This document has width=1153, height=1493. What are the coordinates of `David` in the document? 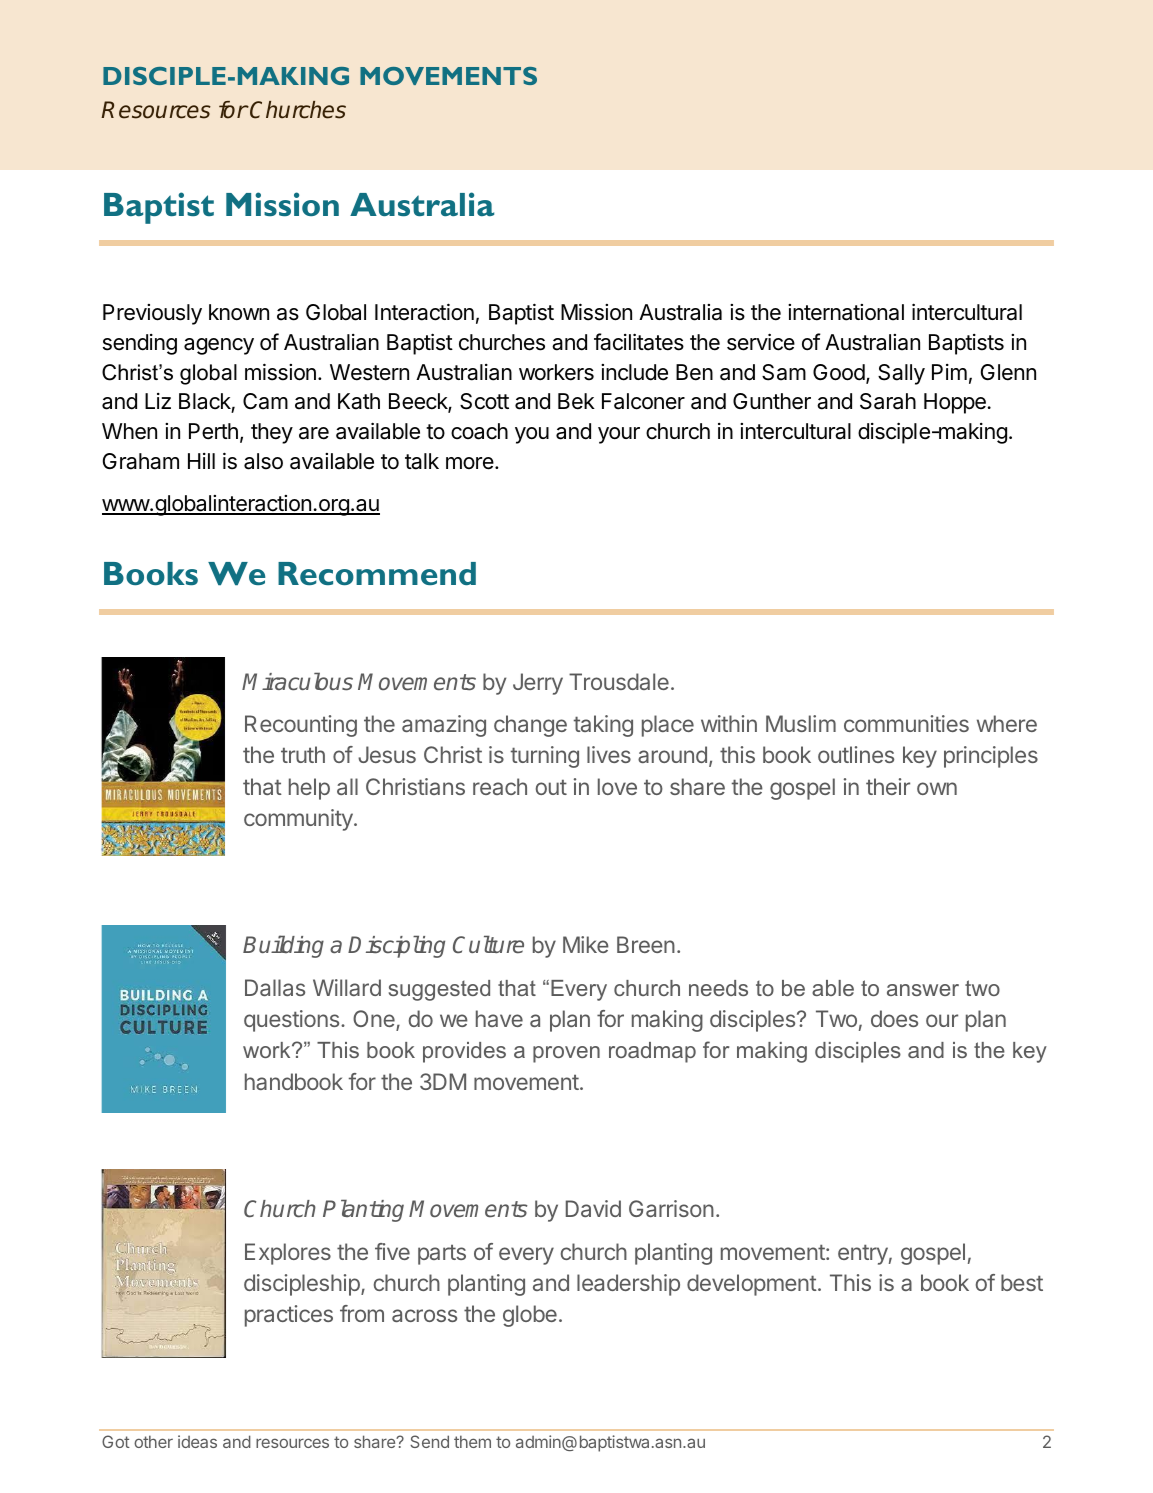 It's located at (593, 1208).
